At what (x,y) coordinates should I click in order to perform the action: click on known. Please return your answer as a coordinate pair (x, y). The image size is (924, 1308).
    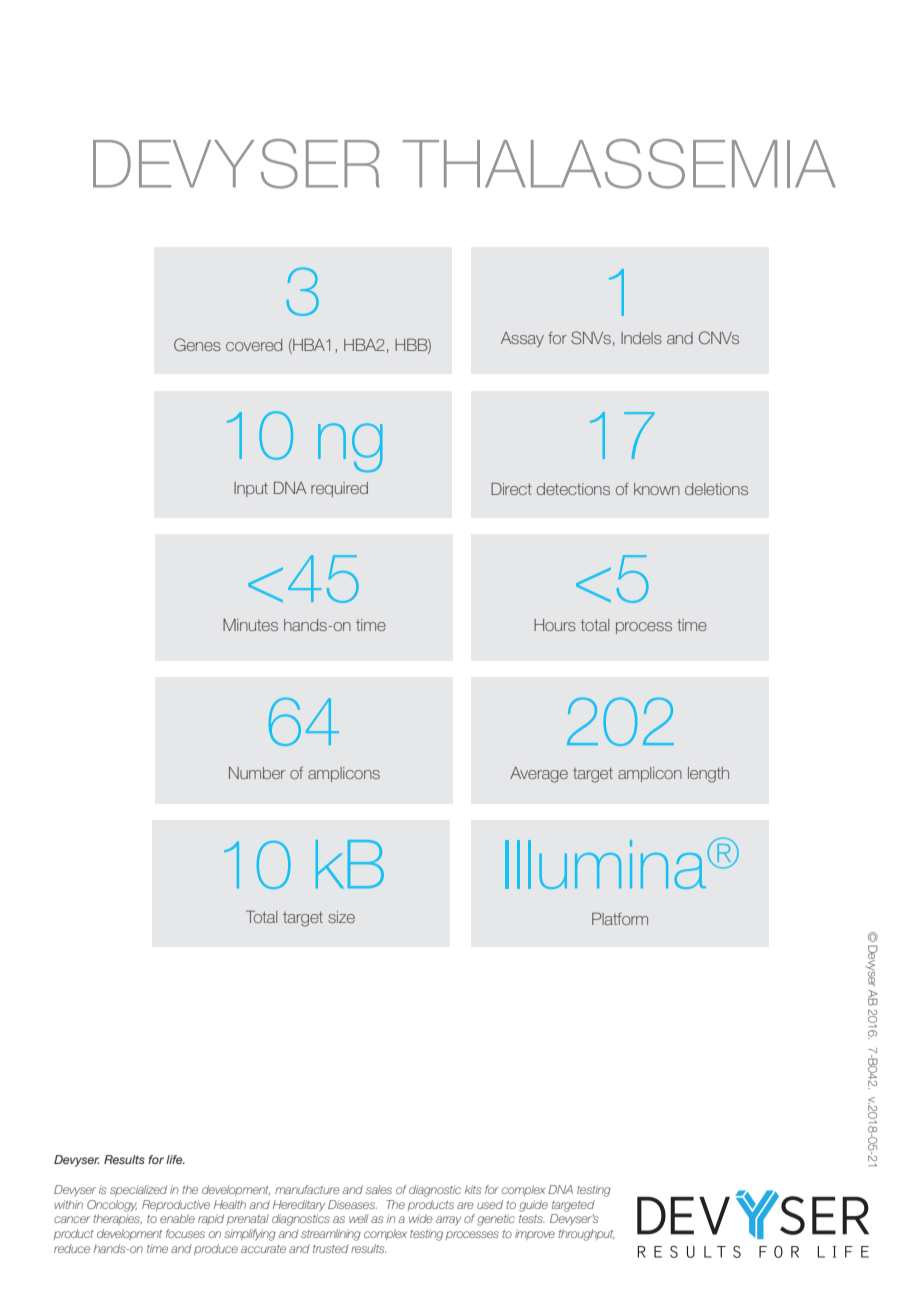
    Looking at the image, I should click on (657, 489).
